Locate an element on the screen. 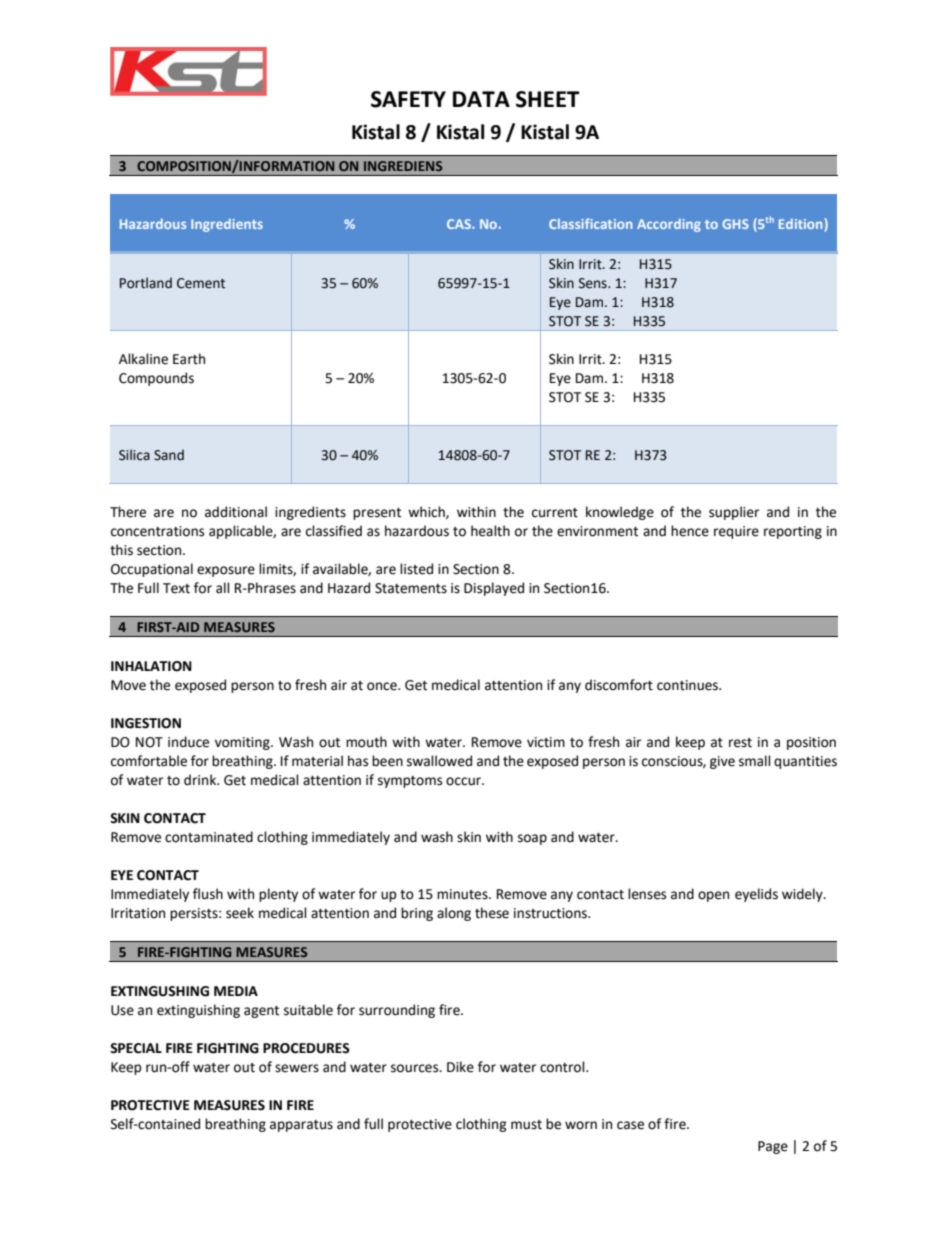  apparatus is located at coordinates (301, 1126).
